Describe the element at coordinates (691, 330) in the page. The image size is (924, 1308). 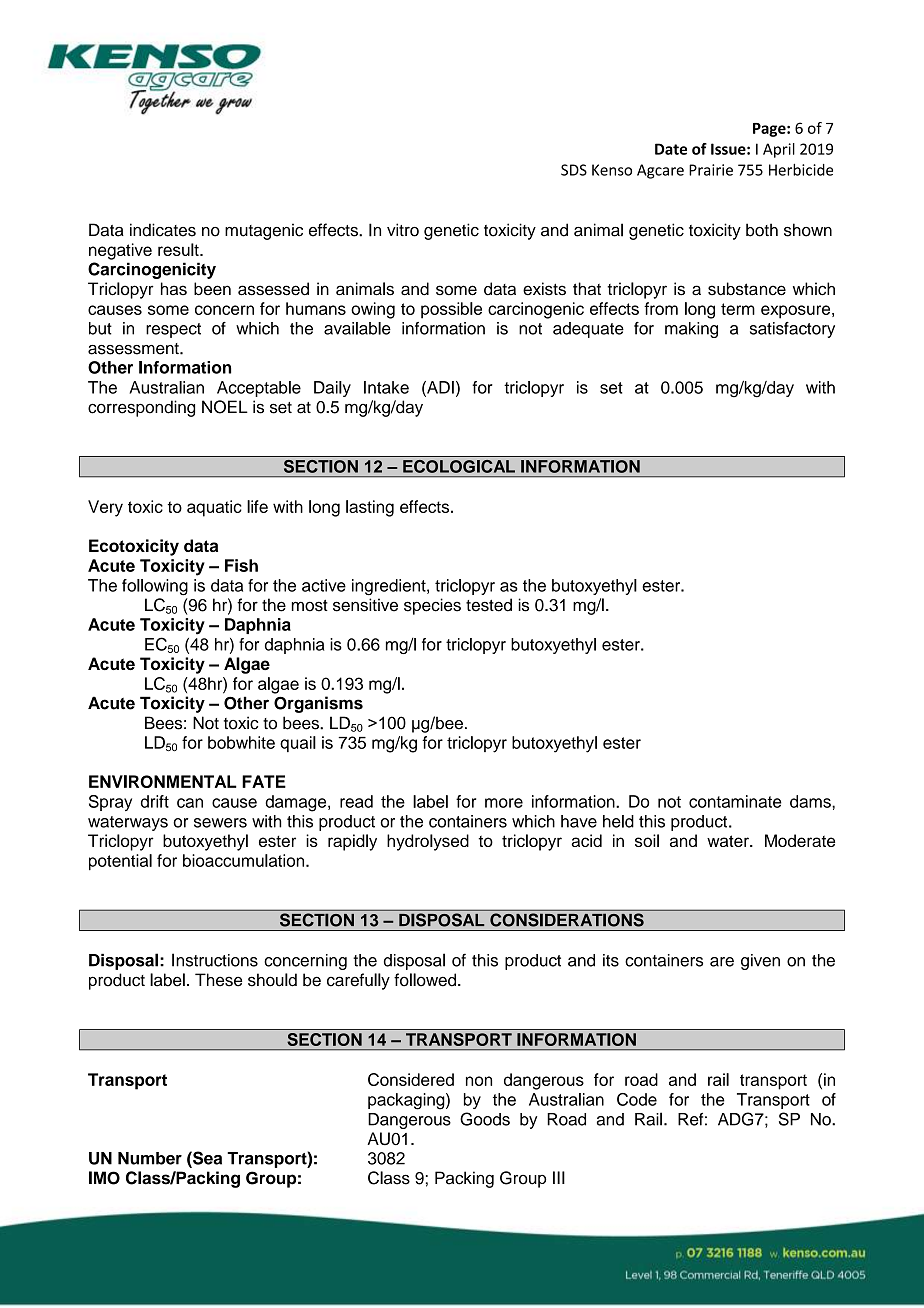
I see `making` at that location.
